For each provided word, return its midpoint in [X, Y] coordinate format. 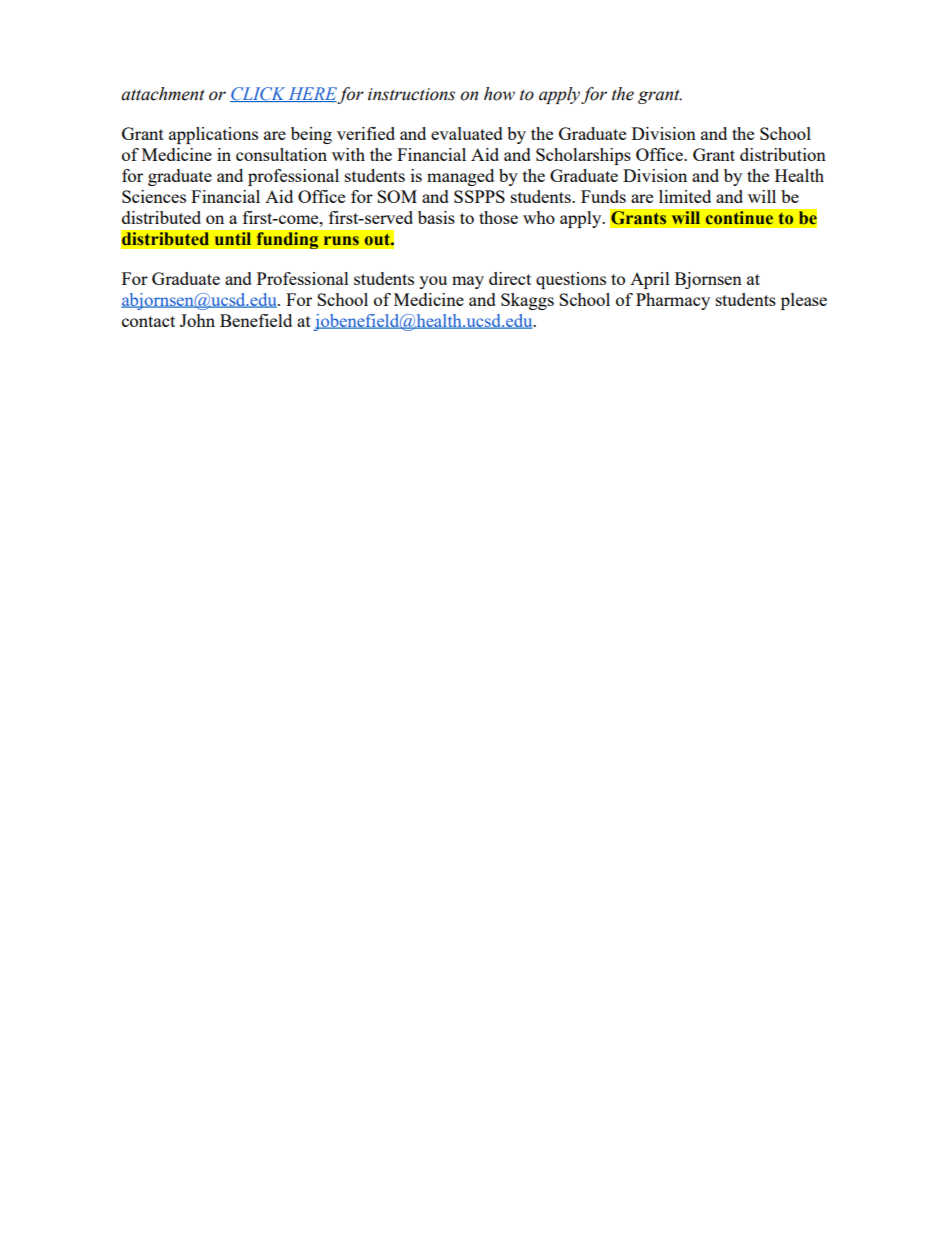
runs [341, 240]
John [197, 320]
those [498, 217]
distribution [783, 154]
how [499, 94]
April [650, 280]
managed [460, 177]
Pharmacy [673, 301]
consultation [281, 154]
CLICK [258, 94]
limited [685, 196]
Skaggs [527, 301]
